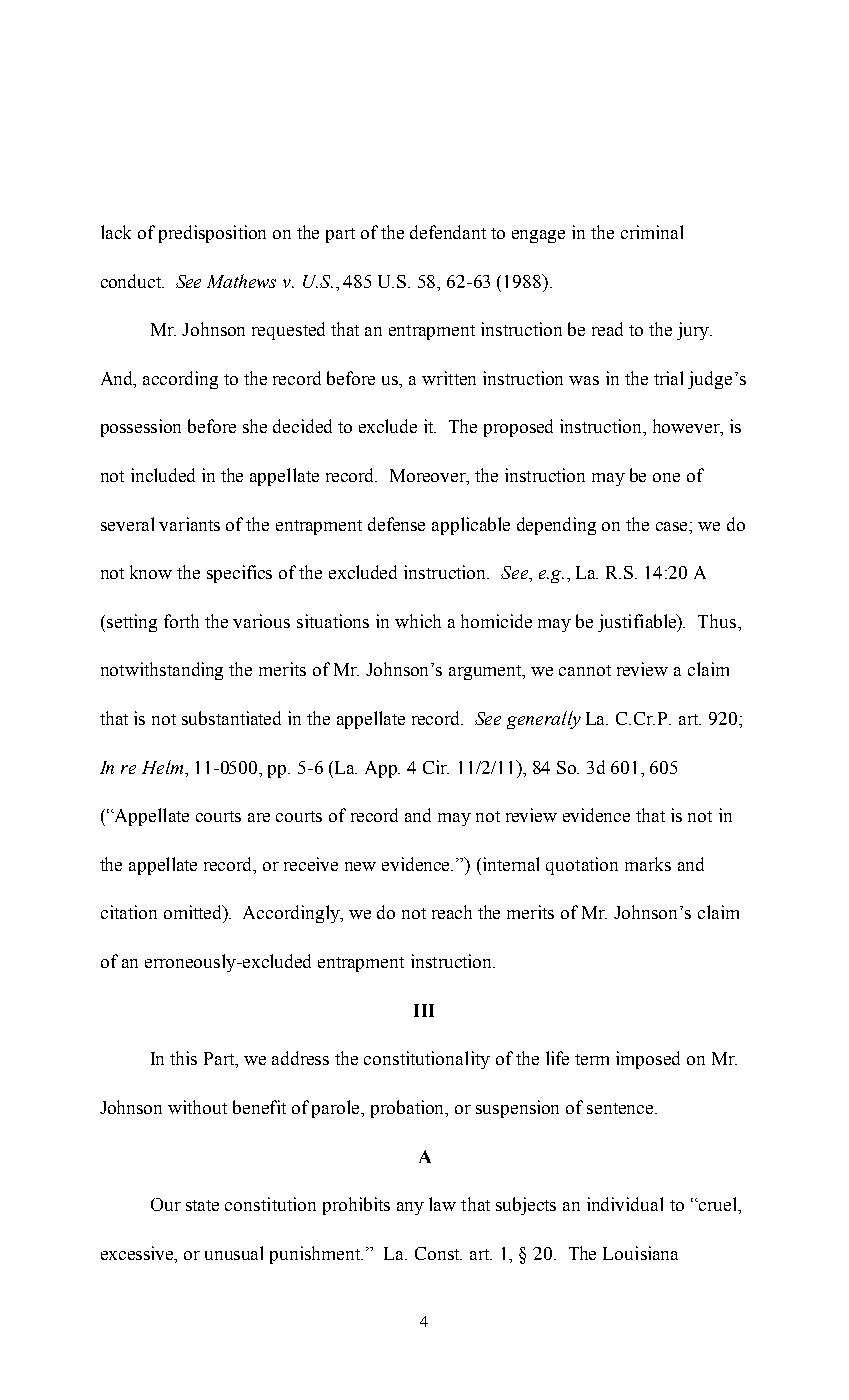 The height and width of the document is (1400, 849). Describe the element at coordinates (410, 1208) in the document. I see `any` at that location.
